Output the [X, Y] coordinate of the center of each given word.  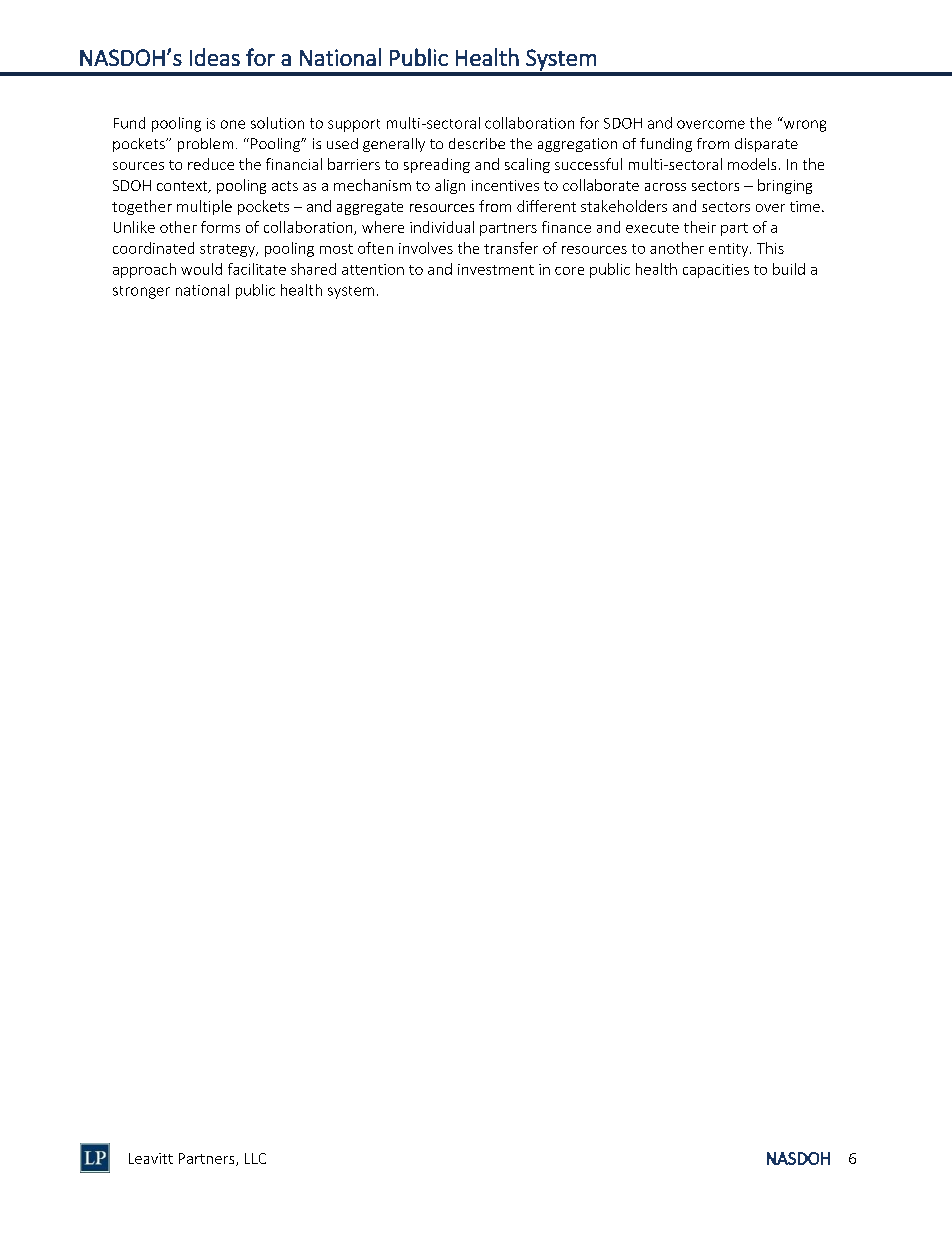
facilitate [257, 269]
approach [144, 270]
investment [496, 269]
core [569, 271]
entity [730, 250]
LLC [255, 1158]
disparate [766, 145]
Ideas [215, 57]
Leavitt [151, 1158]
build [789, 269]
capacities [716, 271]
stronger [141, 292]
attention [373, 269]
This [770, 248]
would [201, 269]
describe [477, 143]
